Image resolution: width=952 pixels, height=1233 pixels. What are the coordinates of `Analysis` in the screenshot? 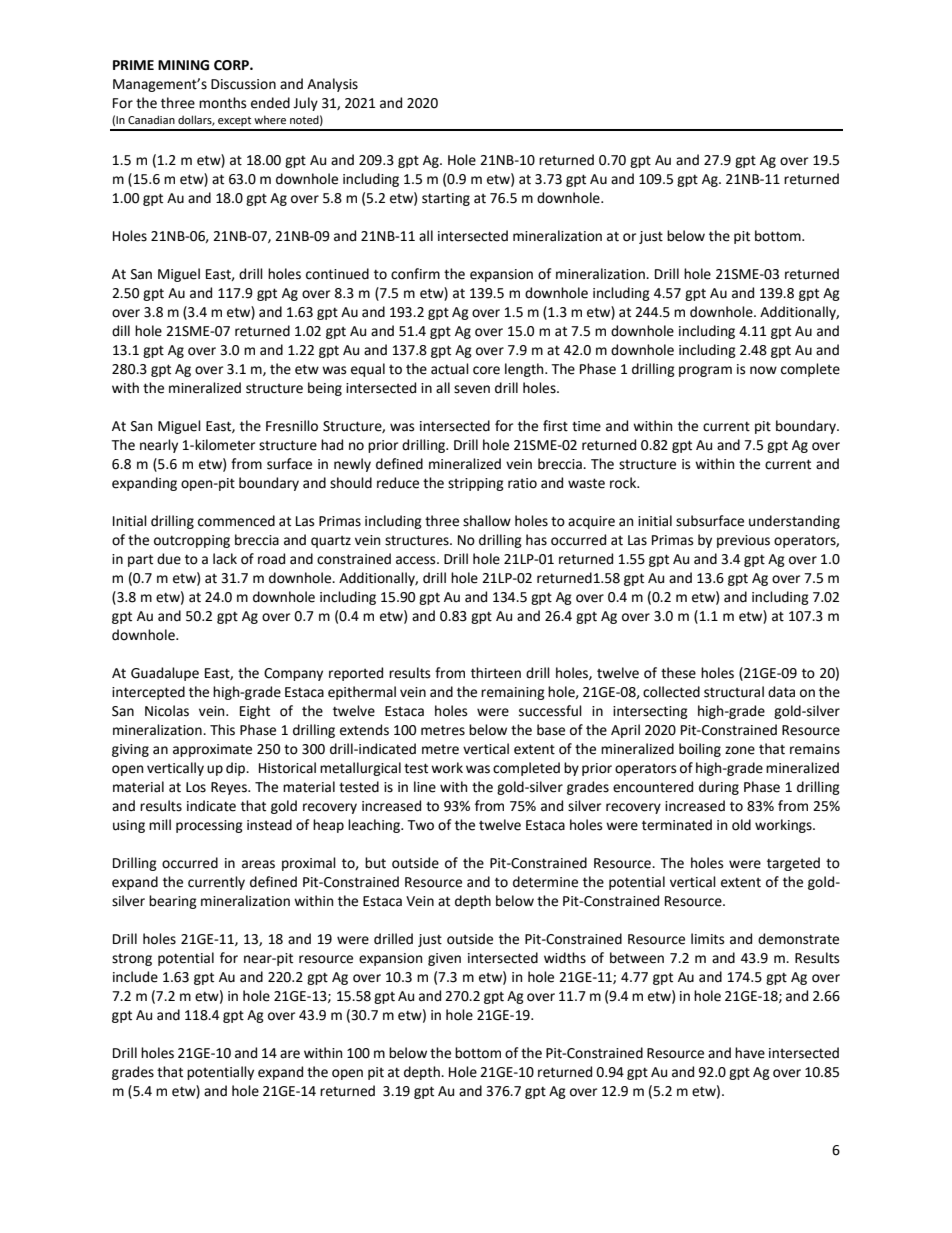 It's located at (332, 85).
